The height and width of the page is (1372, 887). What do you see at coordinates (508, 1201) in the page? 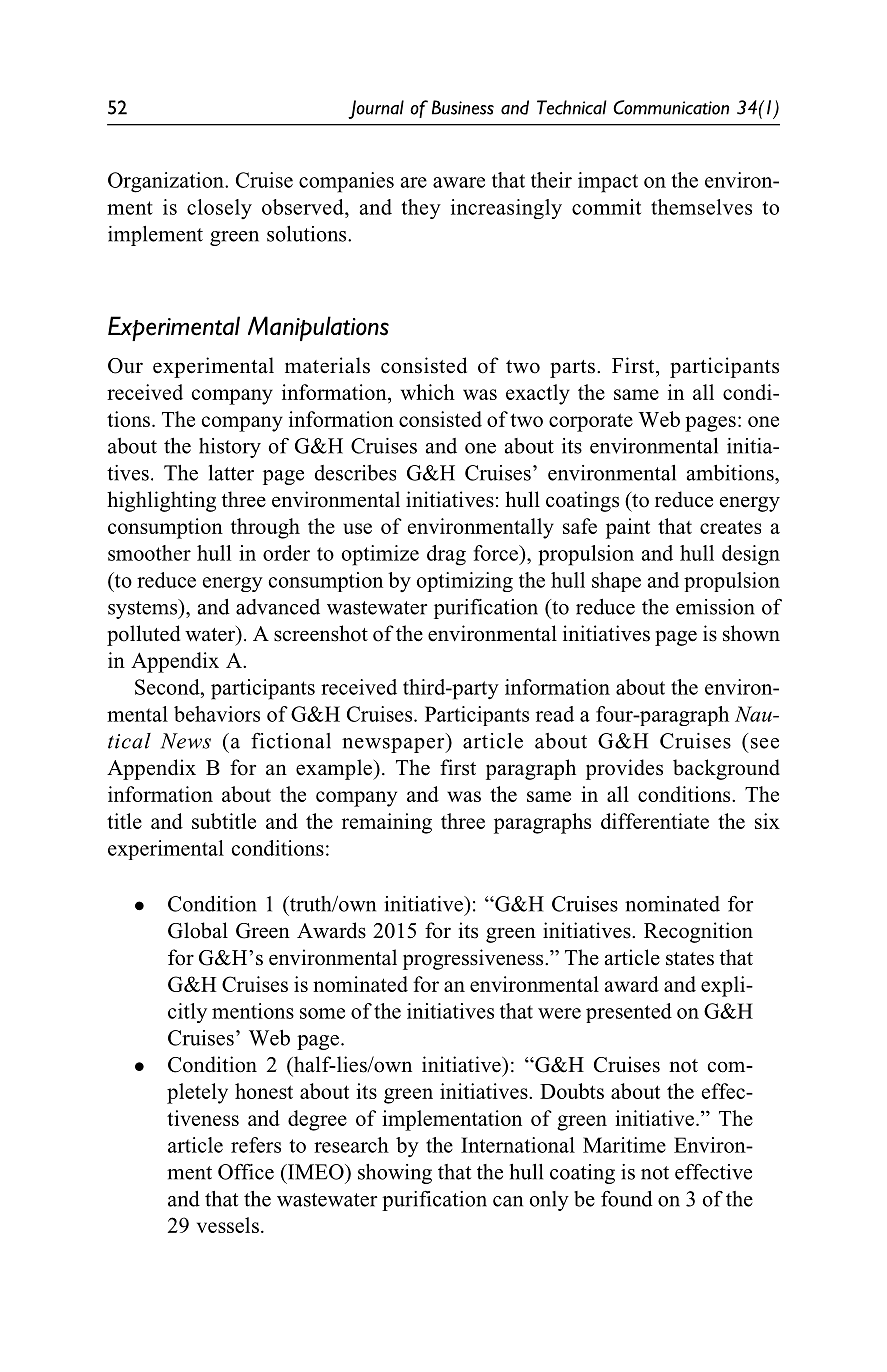
I see `can` at bounding box center [508, 1201].
